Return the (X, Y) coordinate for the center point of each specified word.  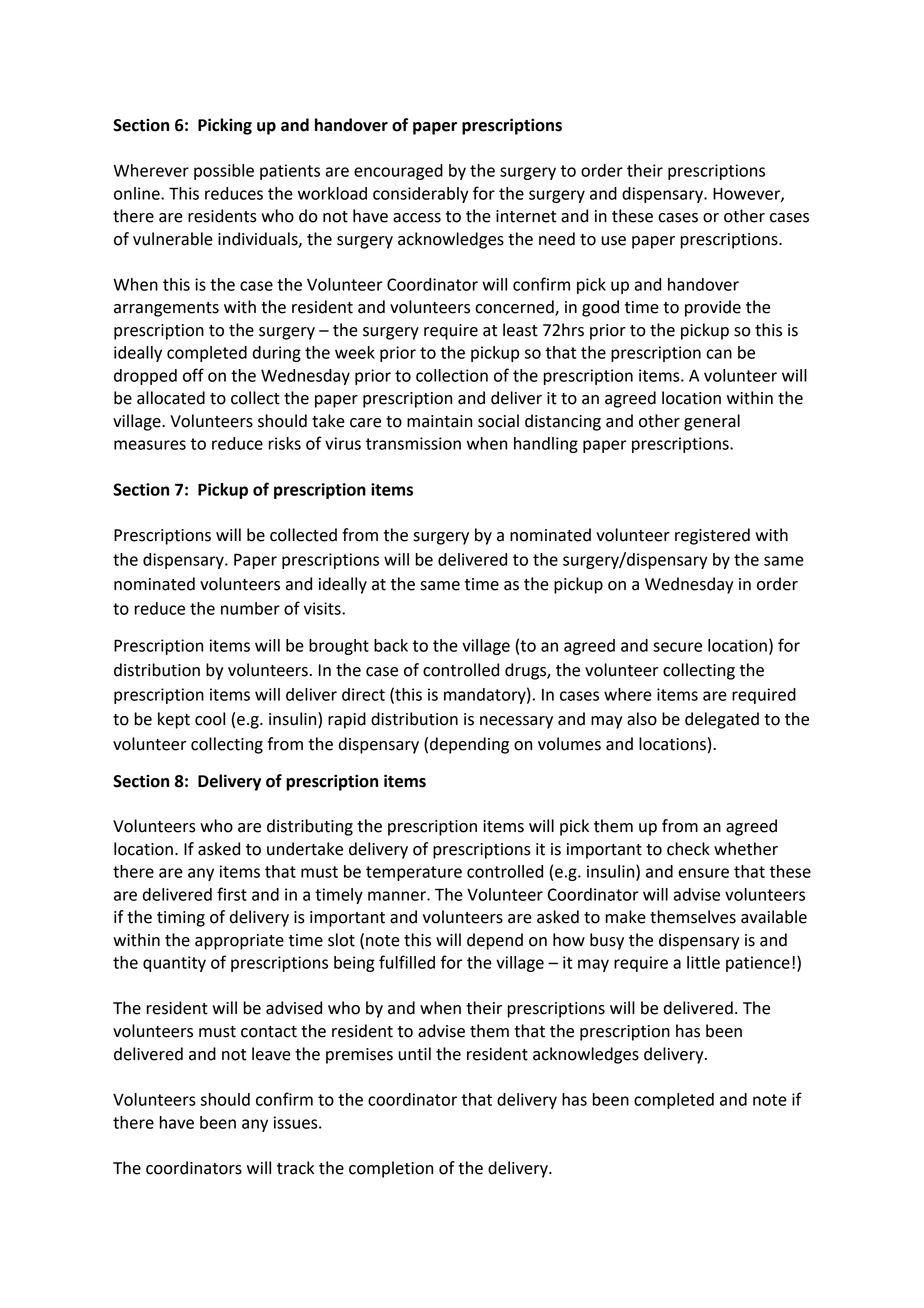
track (295, 1168)
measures (150, 445)
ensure (703, 873)
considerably (421, 195)
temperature (414, 873)
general (712, 422)
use (613, 241)
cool (210, 719)
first (232, 894)
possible (224, 172)
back (391, 645)
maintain (439, 421)
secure (677, 647)
